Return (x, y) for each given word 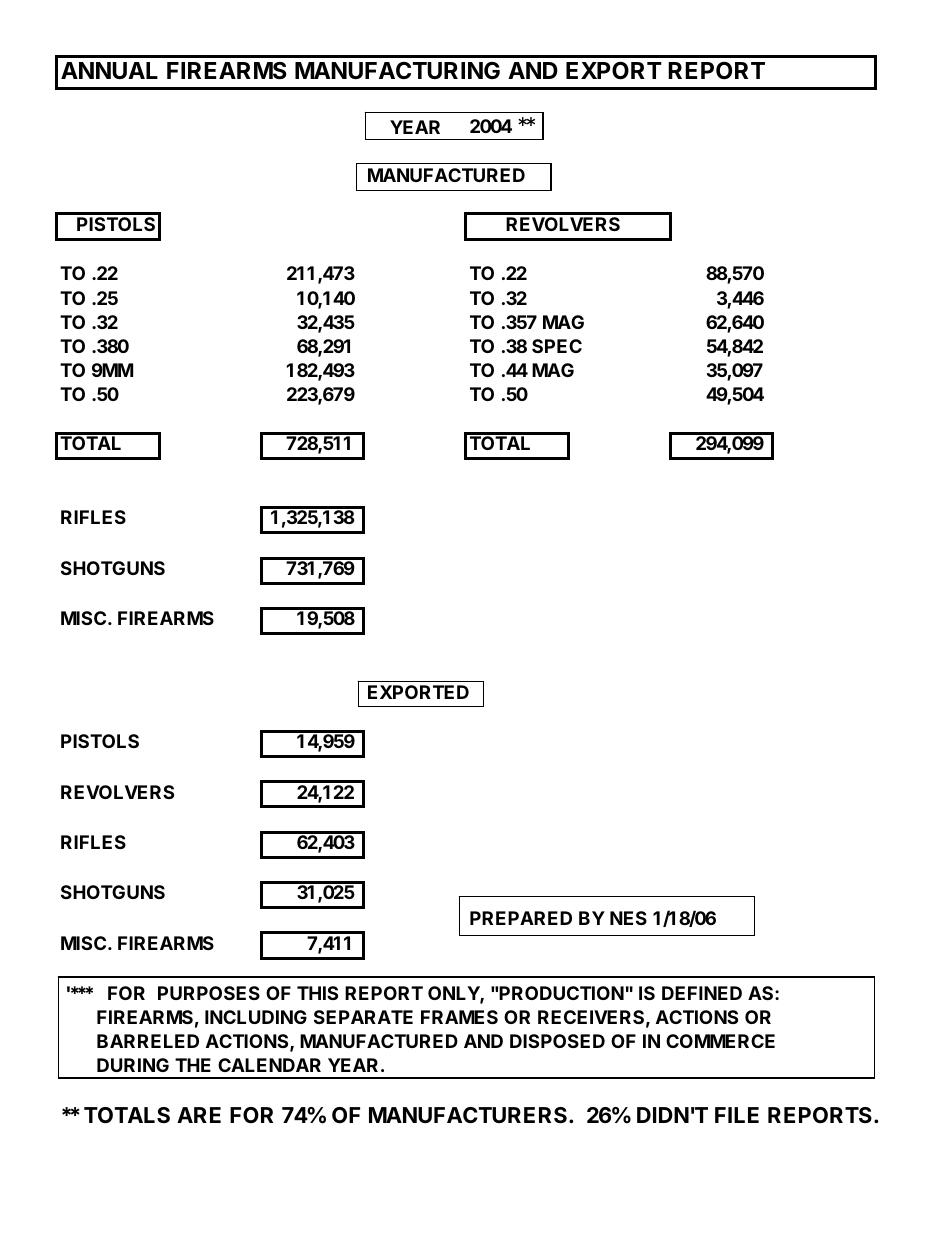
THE (193, 1065)
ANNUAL (109, 70)
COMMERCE (720, 1041)
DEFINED (702, 993)
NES (628, 918)
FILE (737, 1115)
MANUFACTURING (397, 70)
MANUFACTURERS (468, 1115)
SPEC (557, 346)
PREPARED (521, 918)
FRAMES (459, 1017)
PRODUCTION (561, 993)
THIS (317, 993)
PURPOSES (209, 993)
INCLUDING (256, 1017)
